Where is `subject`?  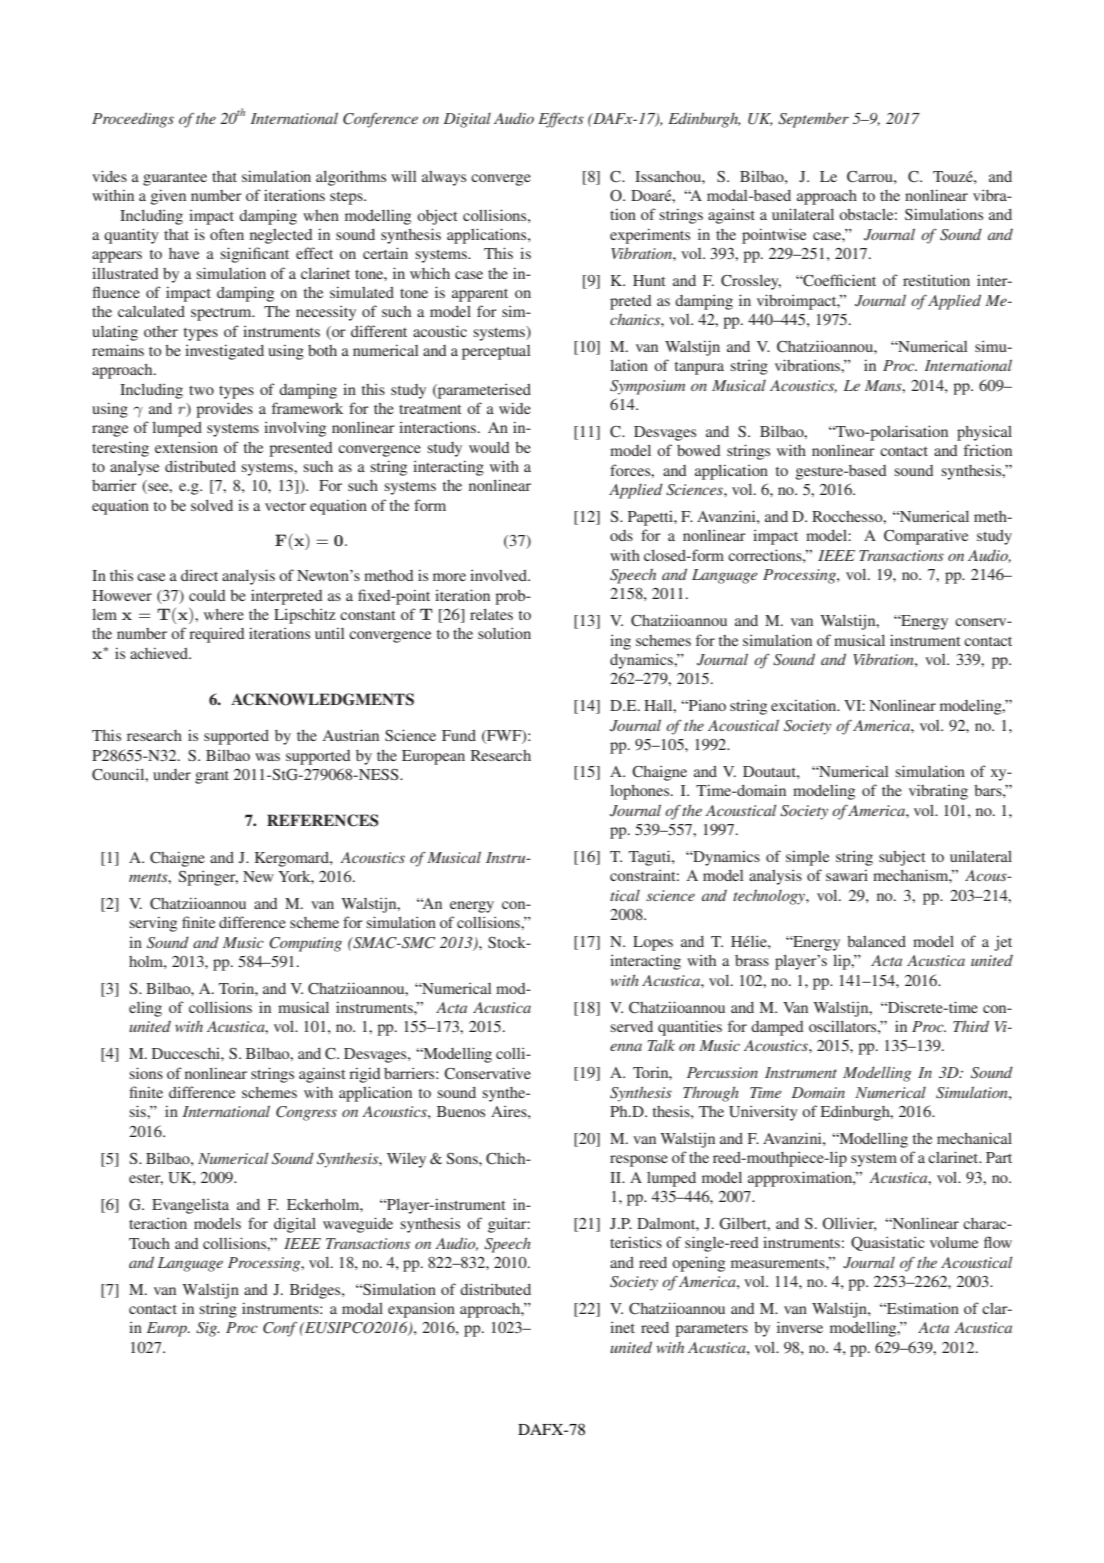
subject is located at coordinates (902, 858).
